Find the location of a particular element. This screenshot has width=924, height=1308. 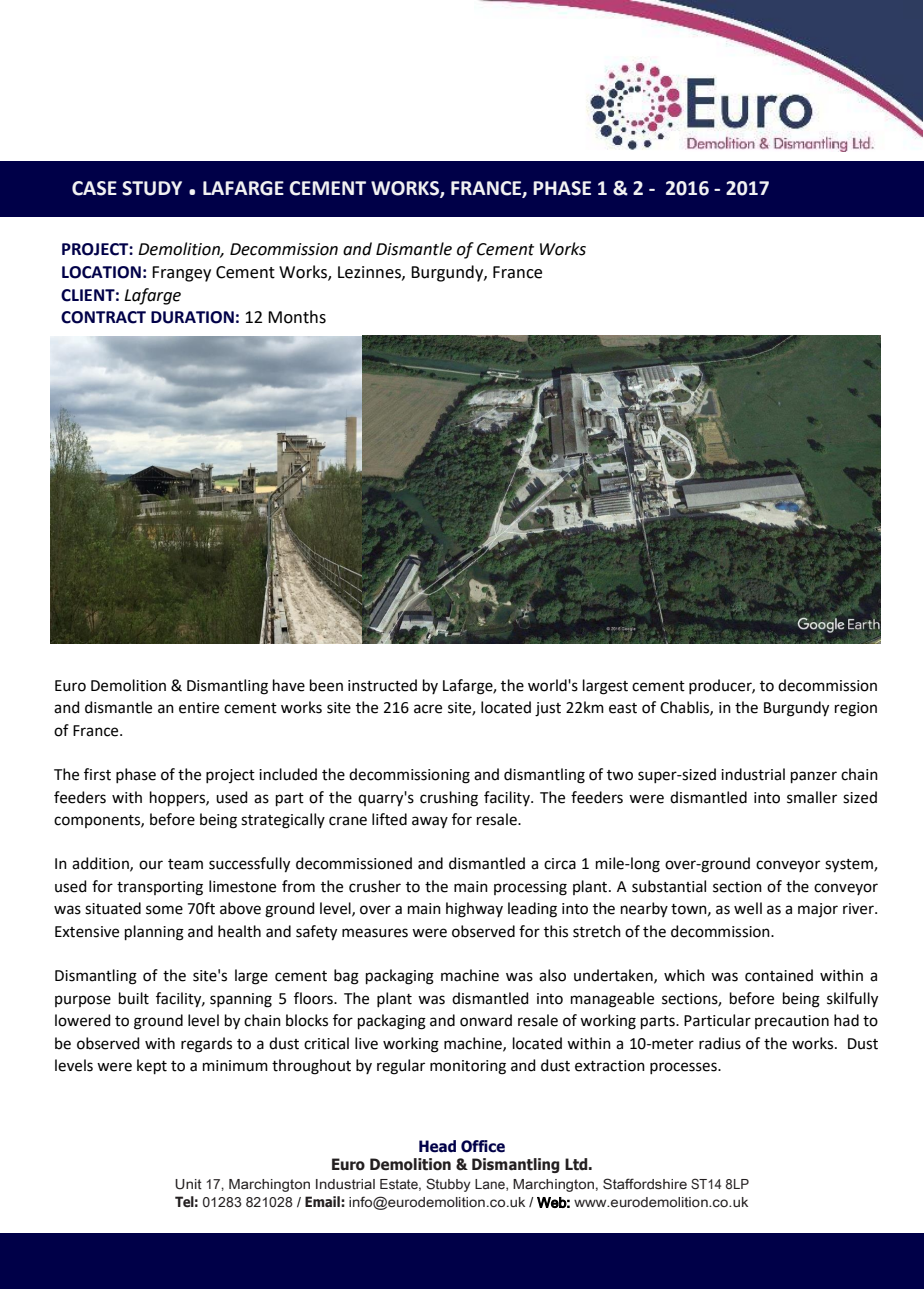

team is located at coordinates (185, 864).
